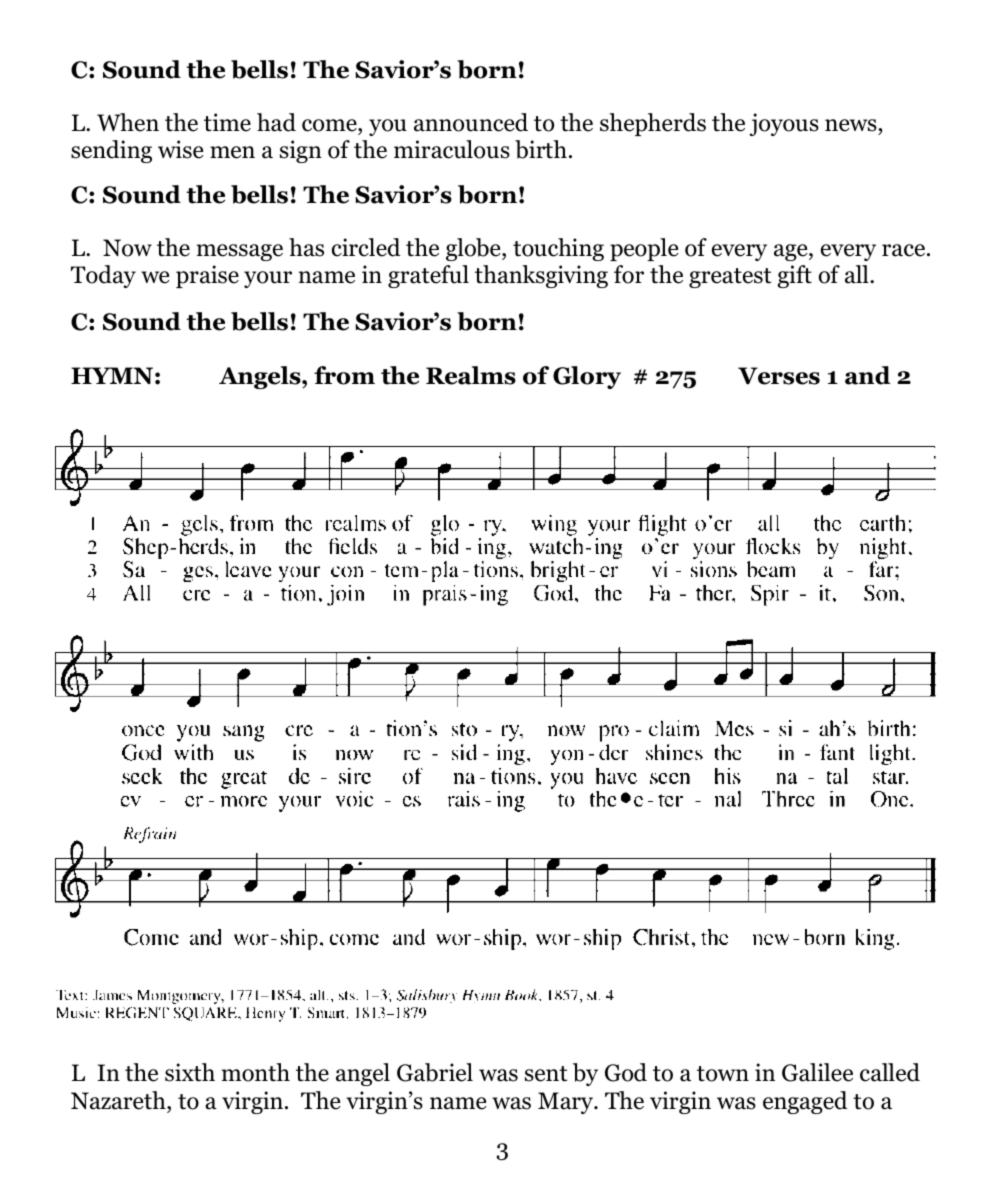  Describe the element at coordinates (779, 376) in the page. I see `Verses` at that location.
